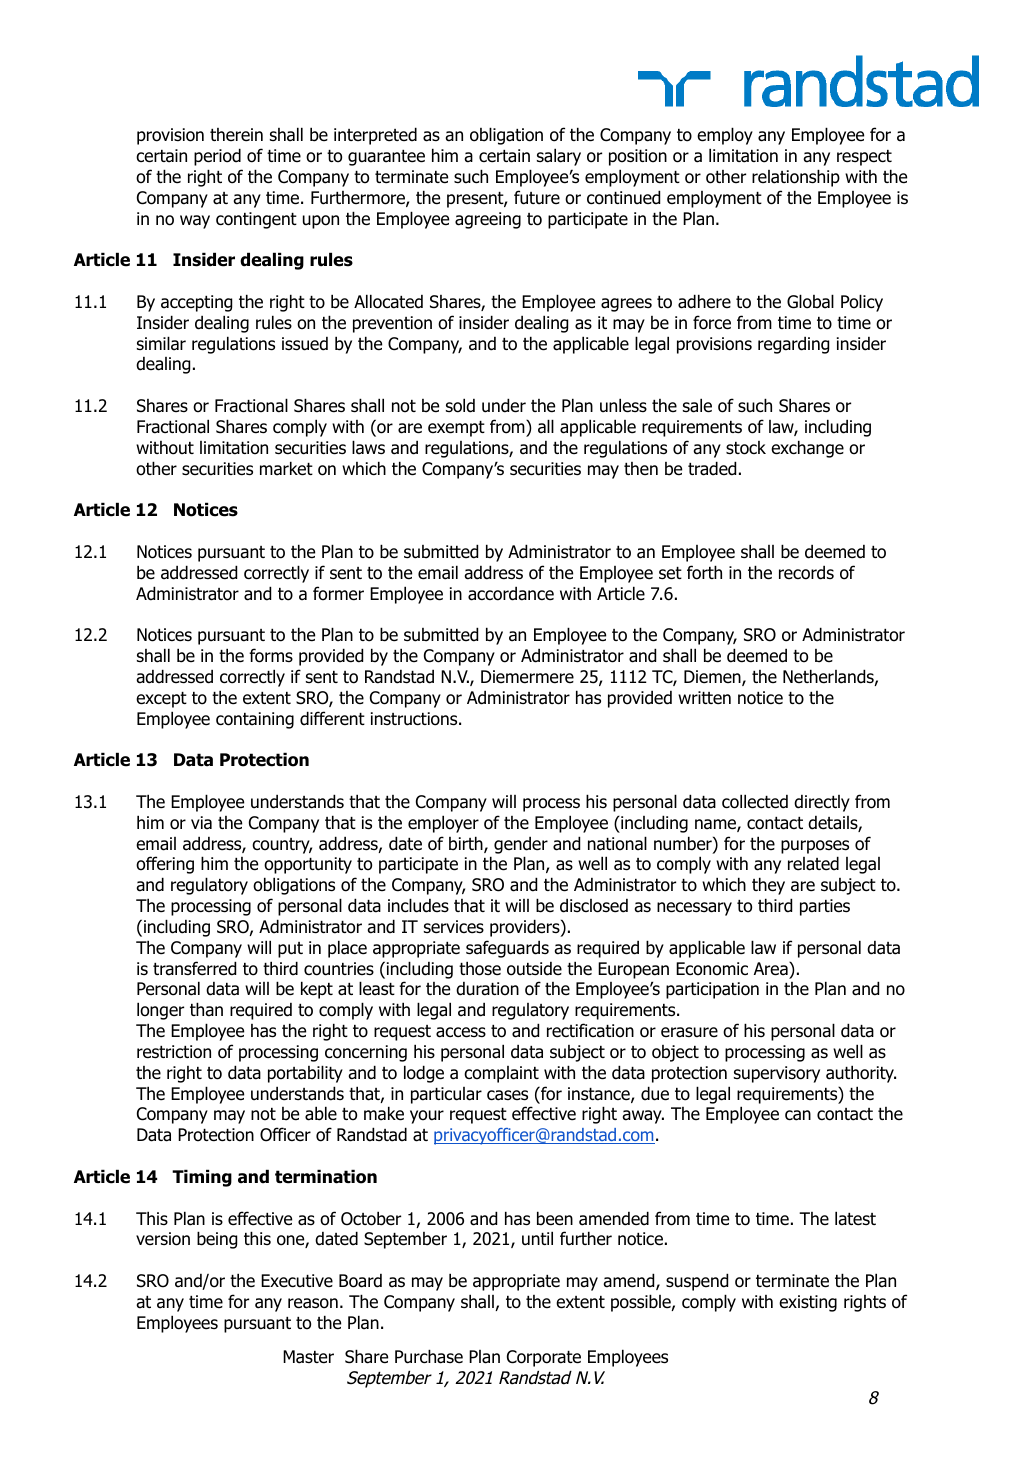 The height and width of the screenshot is (1462, 1035). I want to click on Executive, so click(297, 1281).
